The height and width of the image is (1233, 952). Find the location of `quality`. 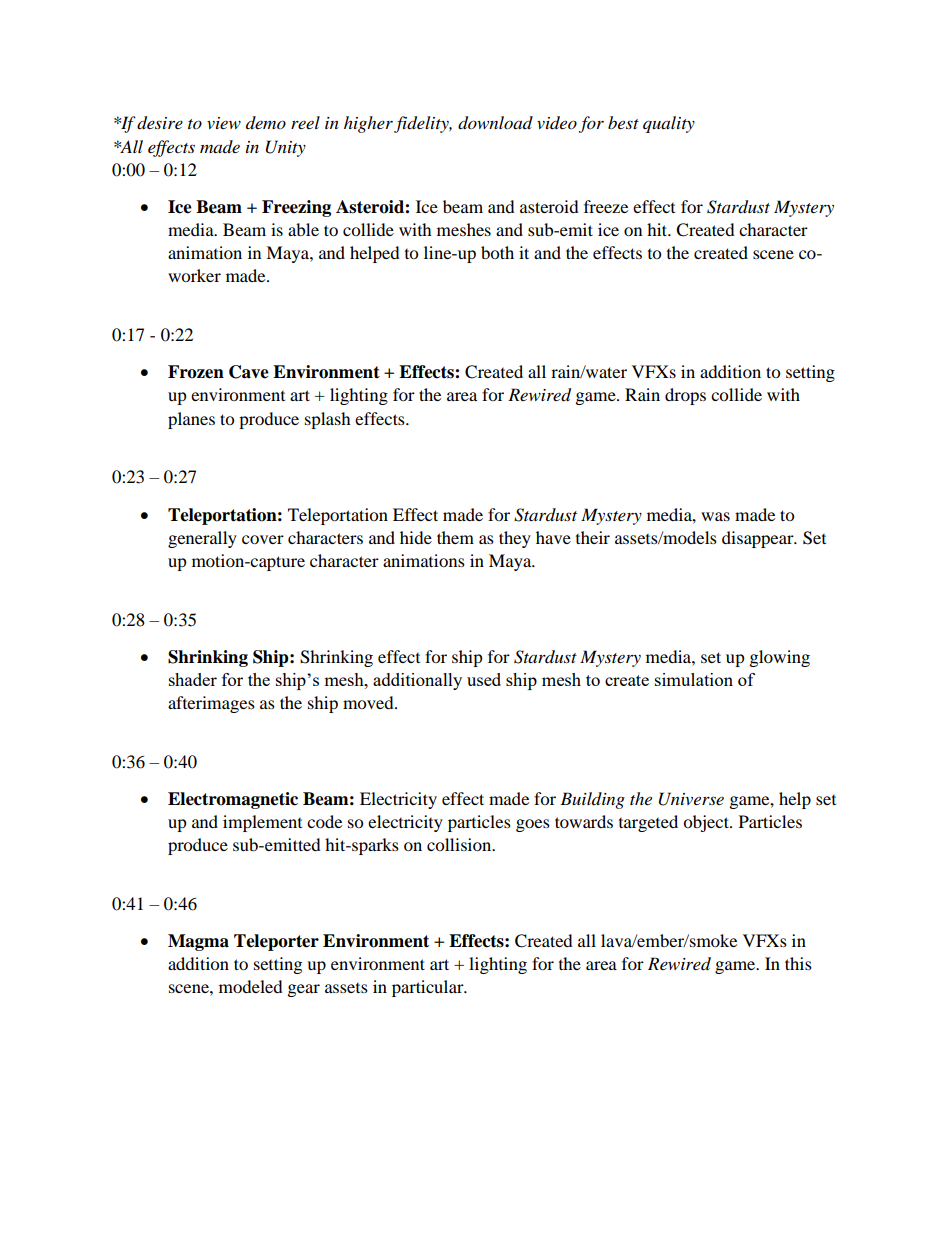

quality is located at coordinates (669, 124).
